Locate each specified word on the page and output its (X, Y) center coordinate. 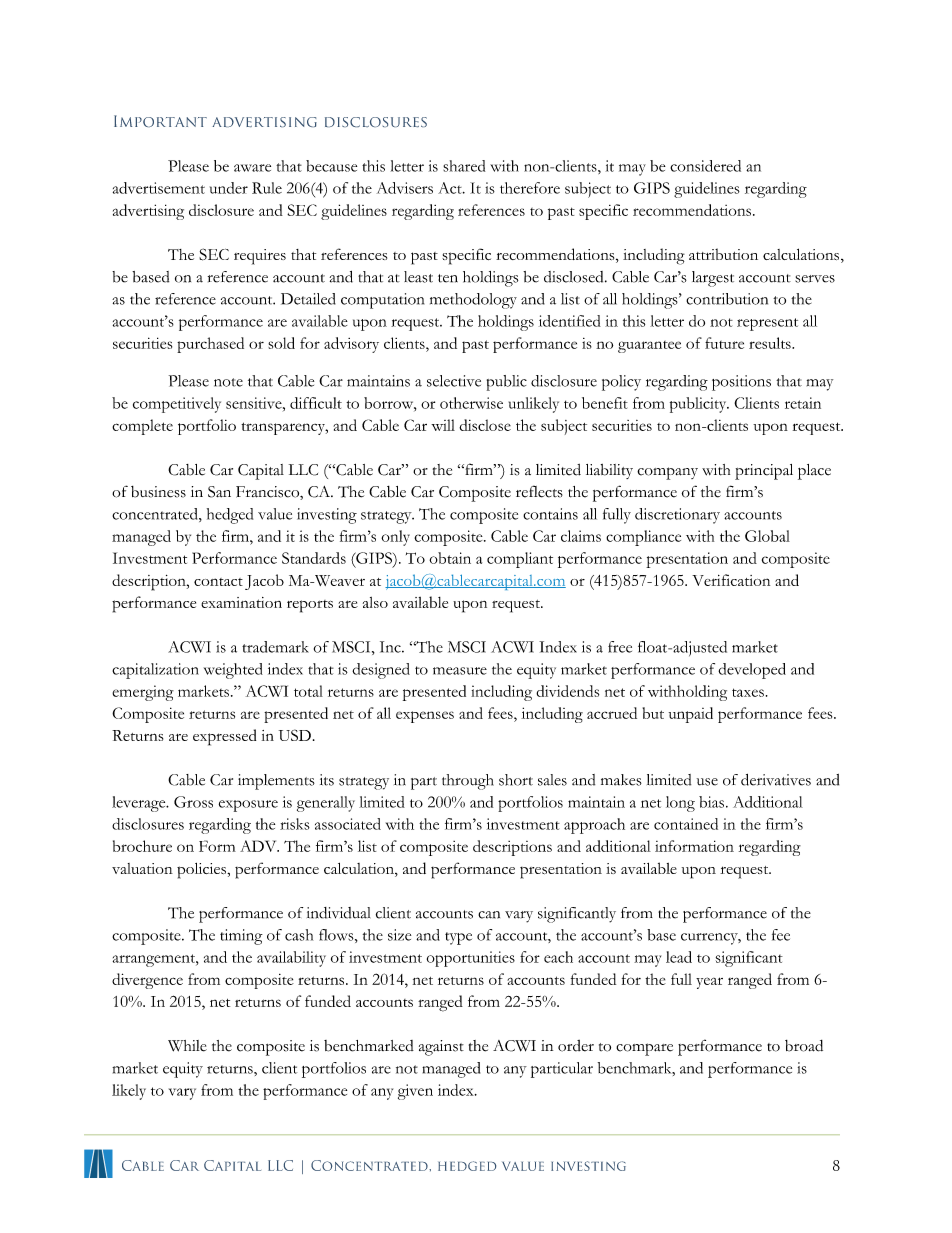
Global (767, 536)
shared (464, 166)
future (724, 343)
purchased (210, 345)
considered (705, 166)
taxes (748, 692)
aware (252, 168)
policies (202, 871)
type (458, 938)
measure (460, 671)
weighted (233, 671)
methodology (473, 301)
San (219, 492)
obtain (450, 558)
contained (686, 824)
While (187, 1046)
